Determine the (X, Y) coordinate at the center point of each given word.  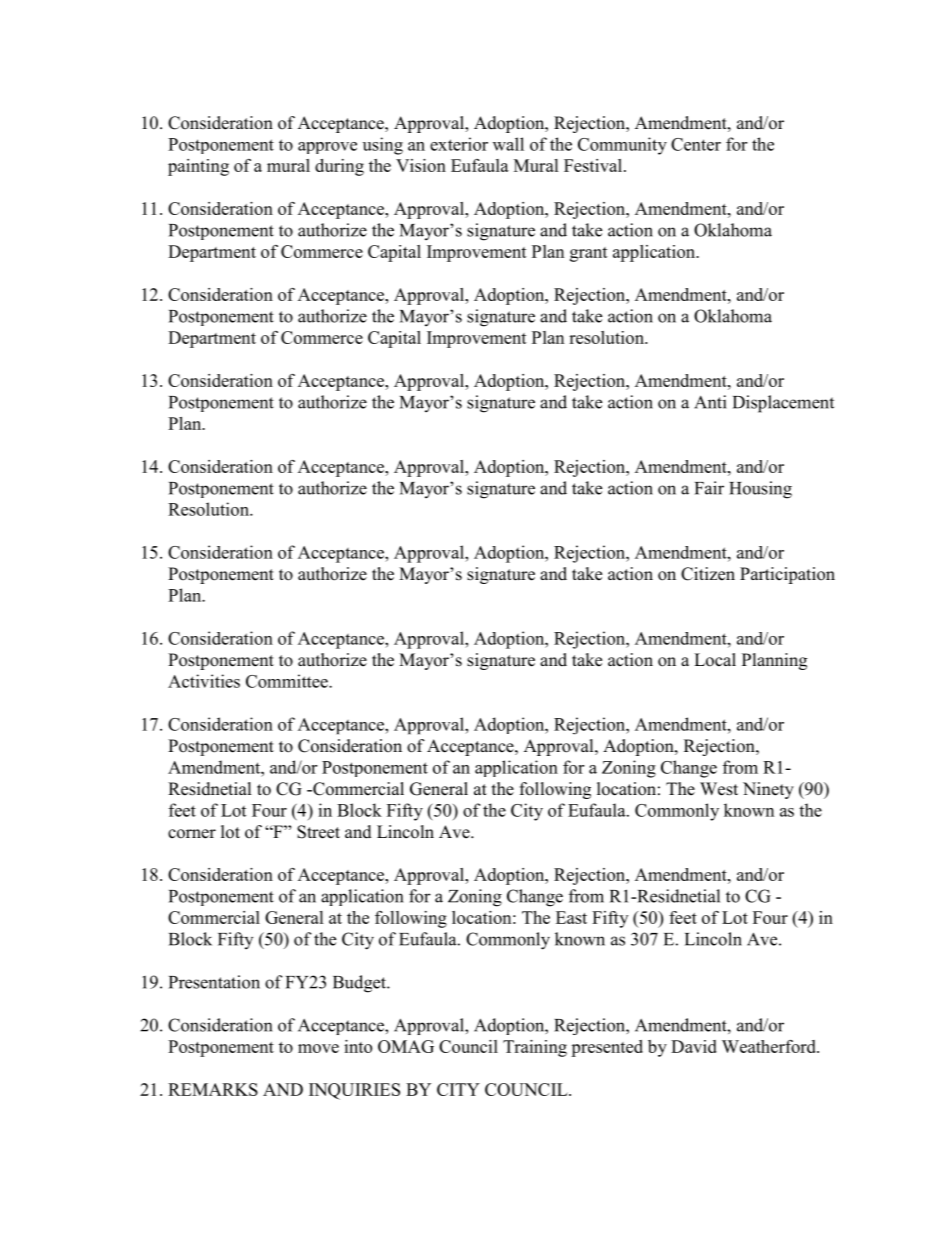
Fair (709, 488)
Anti (710, 402)
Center (696, 144)
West (719, 789)
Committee (288, 681)
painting (198, 167)
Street (318, 832)
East (571, 917)
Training (535, 1048)
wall (508, 144)
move (318, 1048)
